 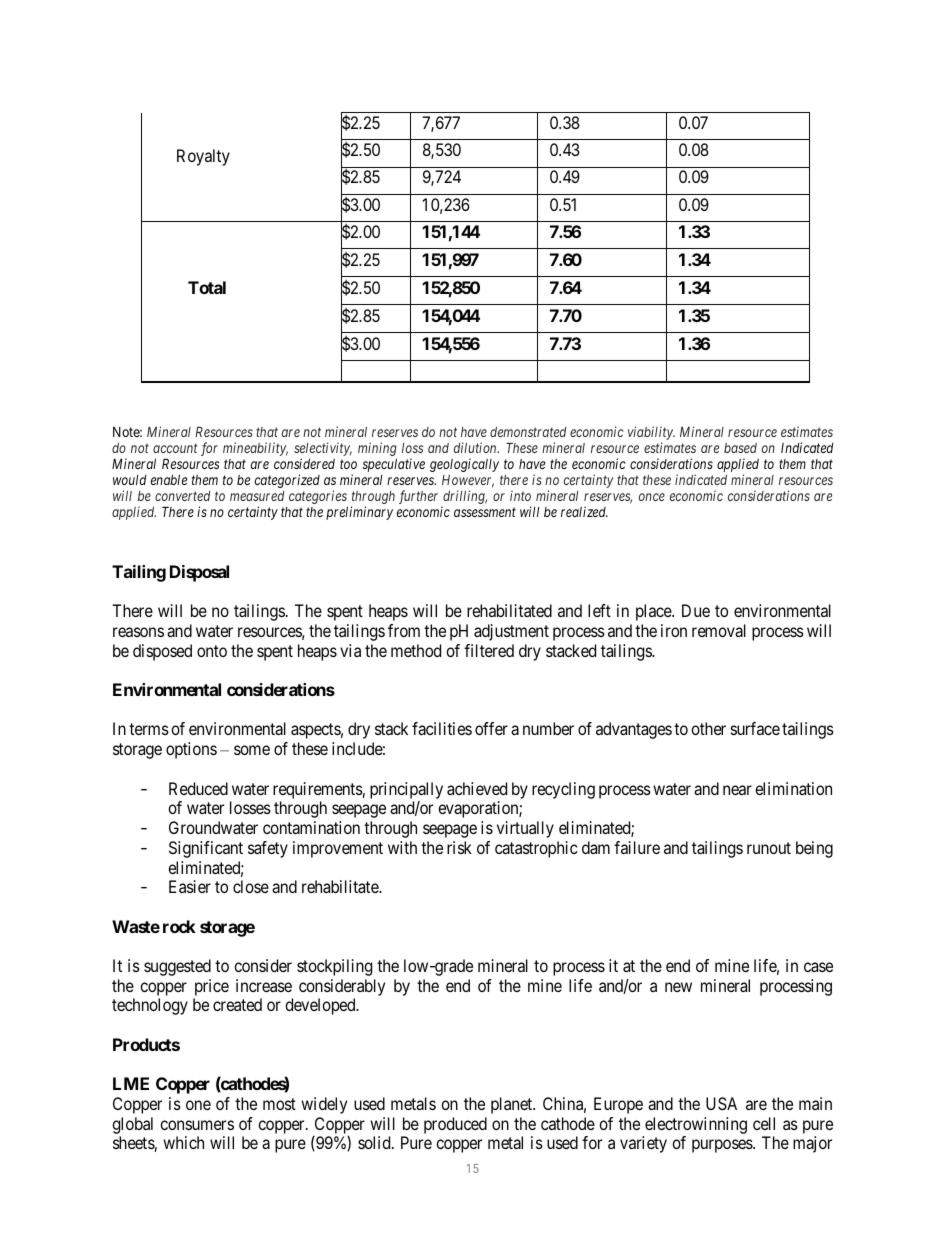 What do you see at coordinates (197, 1125) in the page?
I see `consumers` at bounding box center [197, 1125].
